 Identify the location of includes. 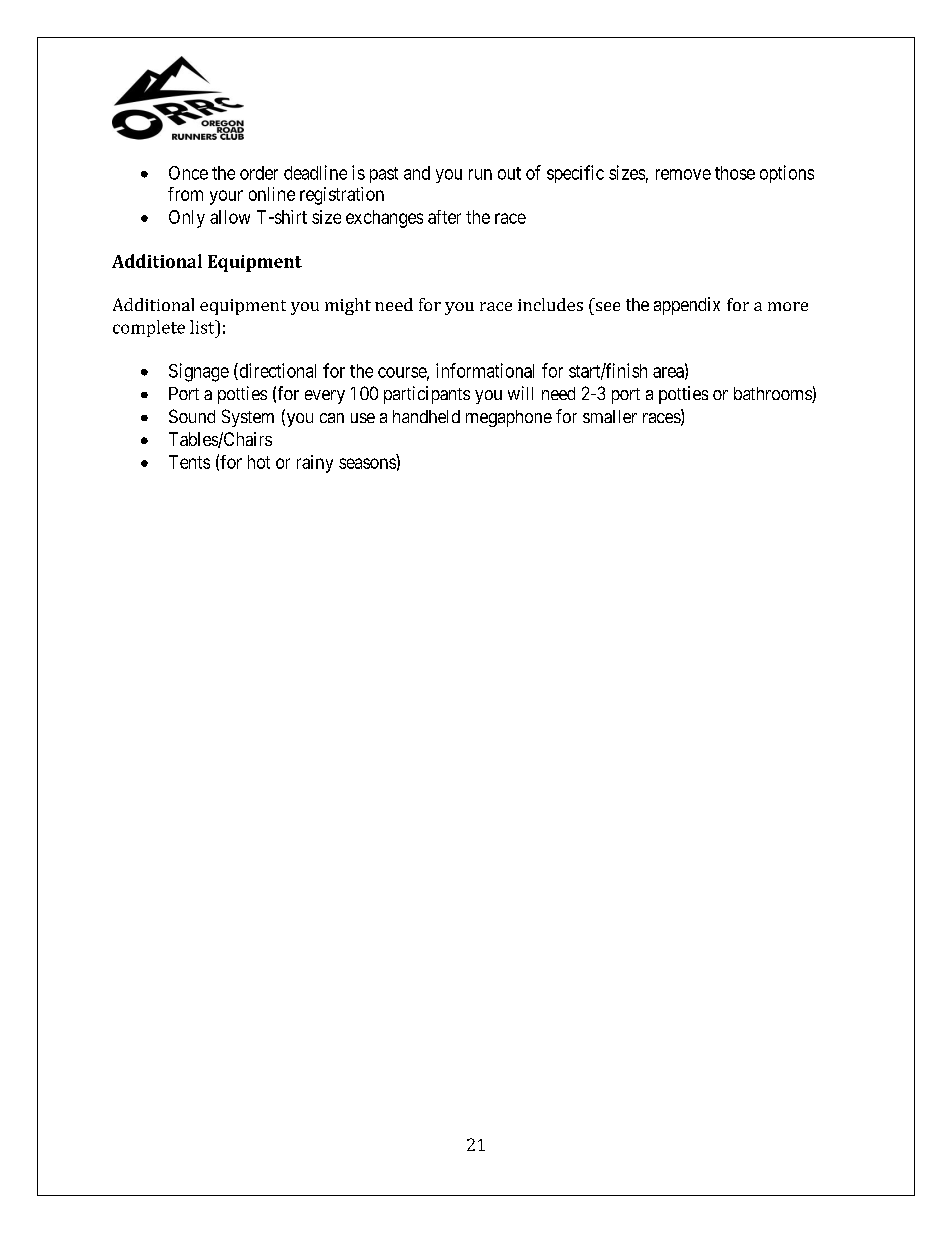
(550, 304).
